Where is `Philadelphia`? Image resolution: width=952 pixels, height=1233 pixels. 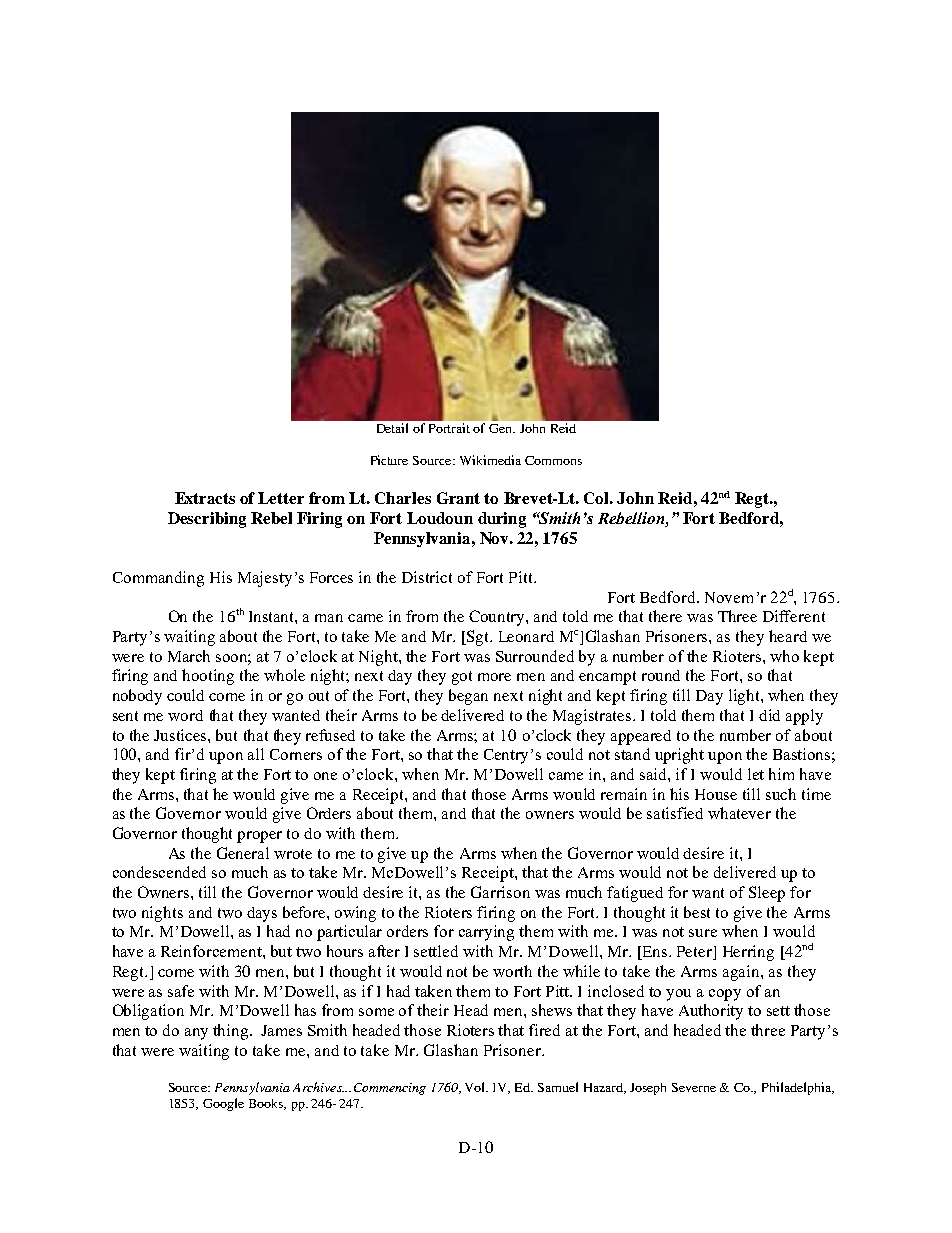
Philadelphia is located at coordinates (798, 1088).
